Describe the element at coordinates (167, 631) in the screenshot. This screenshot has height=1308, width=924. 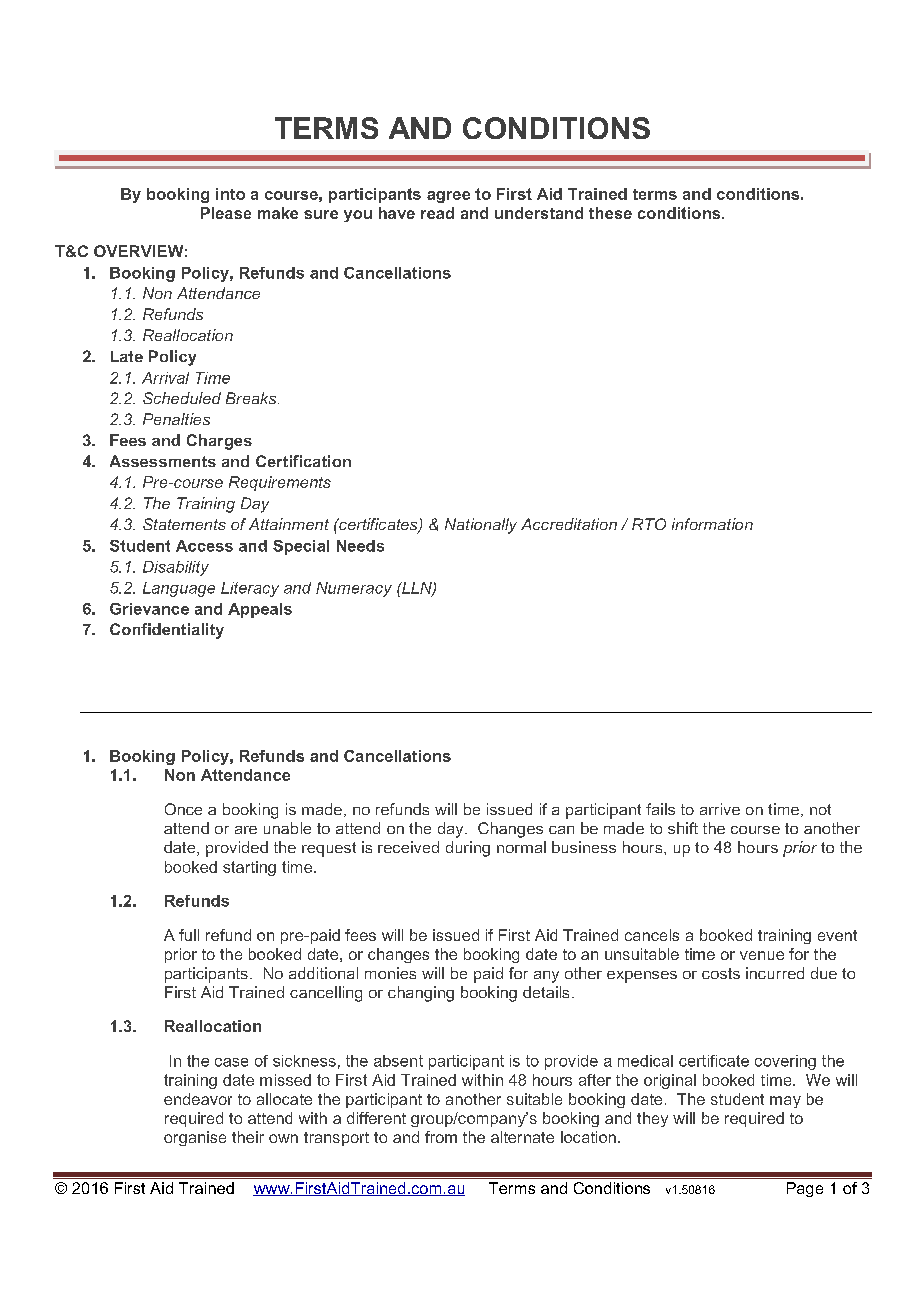
I see `Confidentiality` at that location.
